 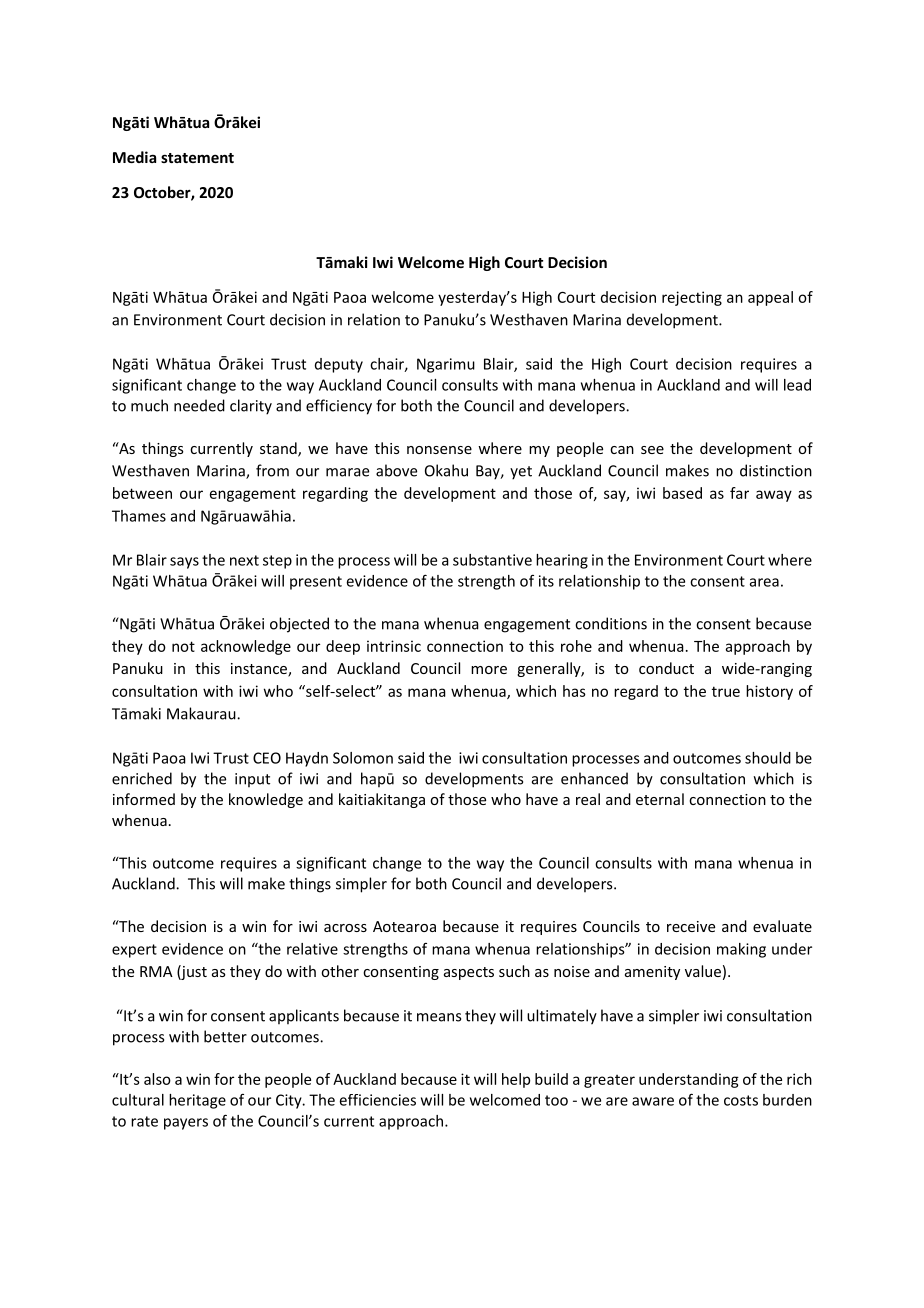 What do you see at coordinates (797, 385) in the screenshot?
I see `lead` at bounding box center [797, 385].
